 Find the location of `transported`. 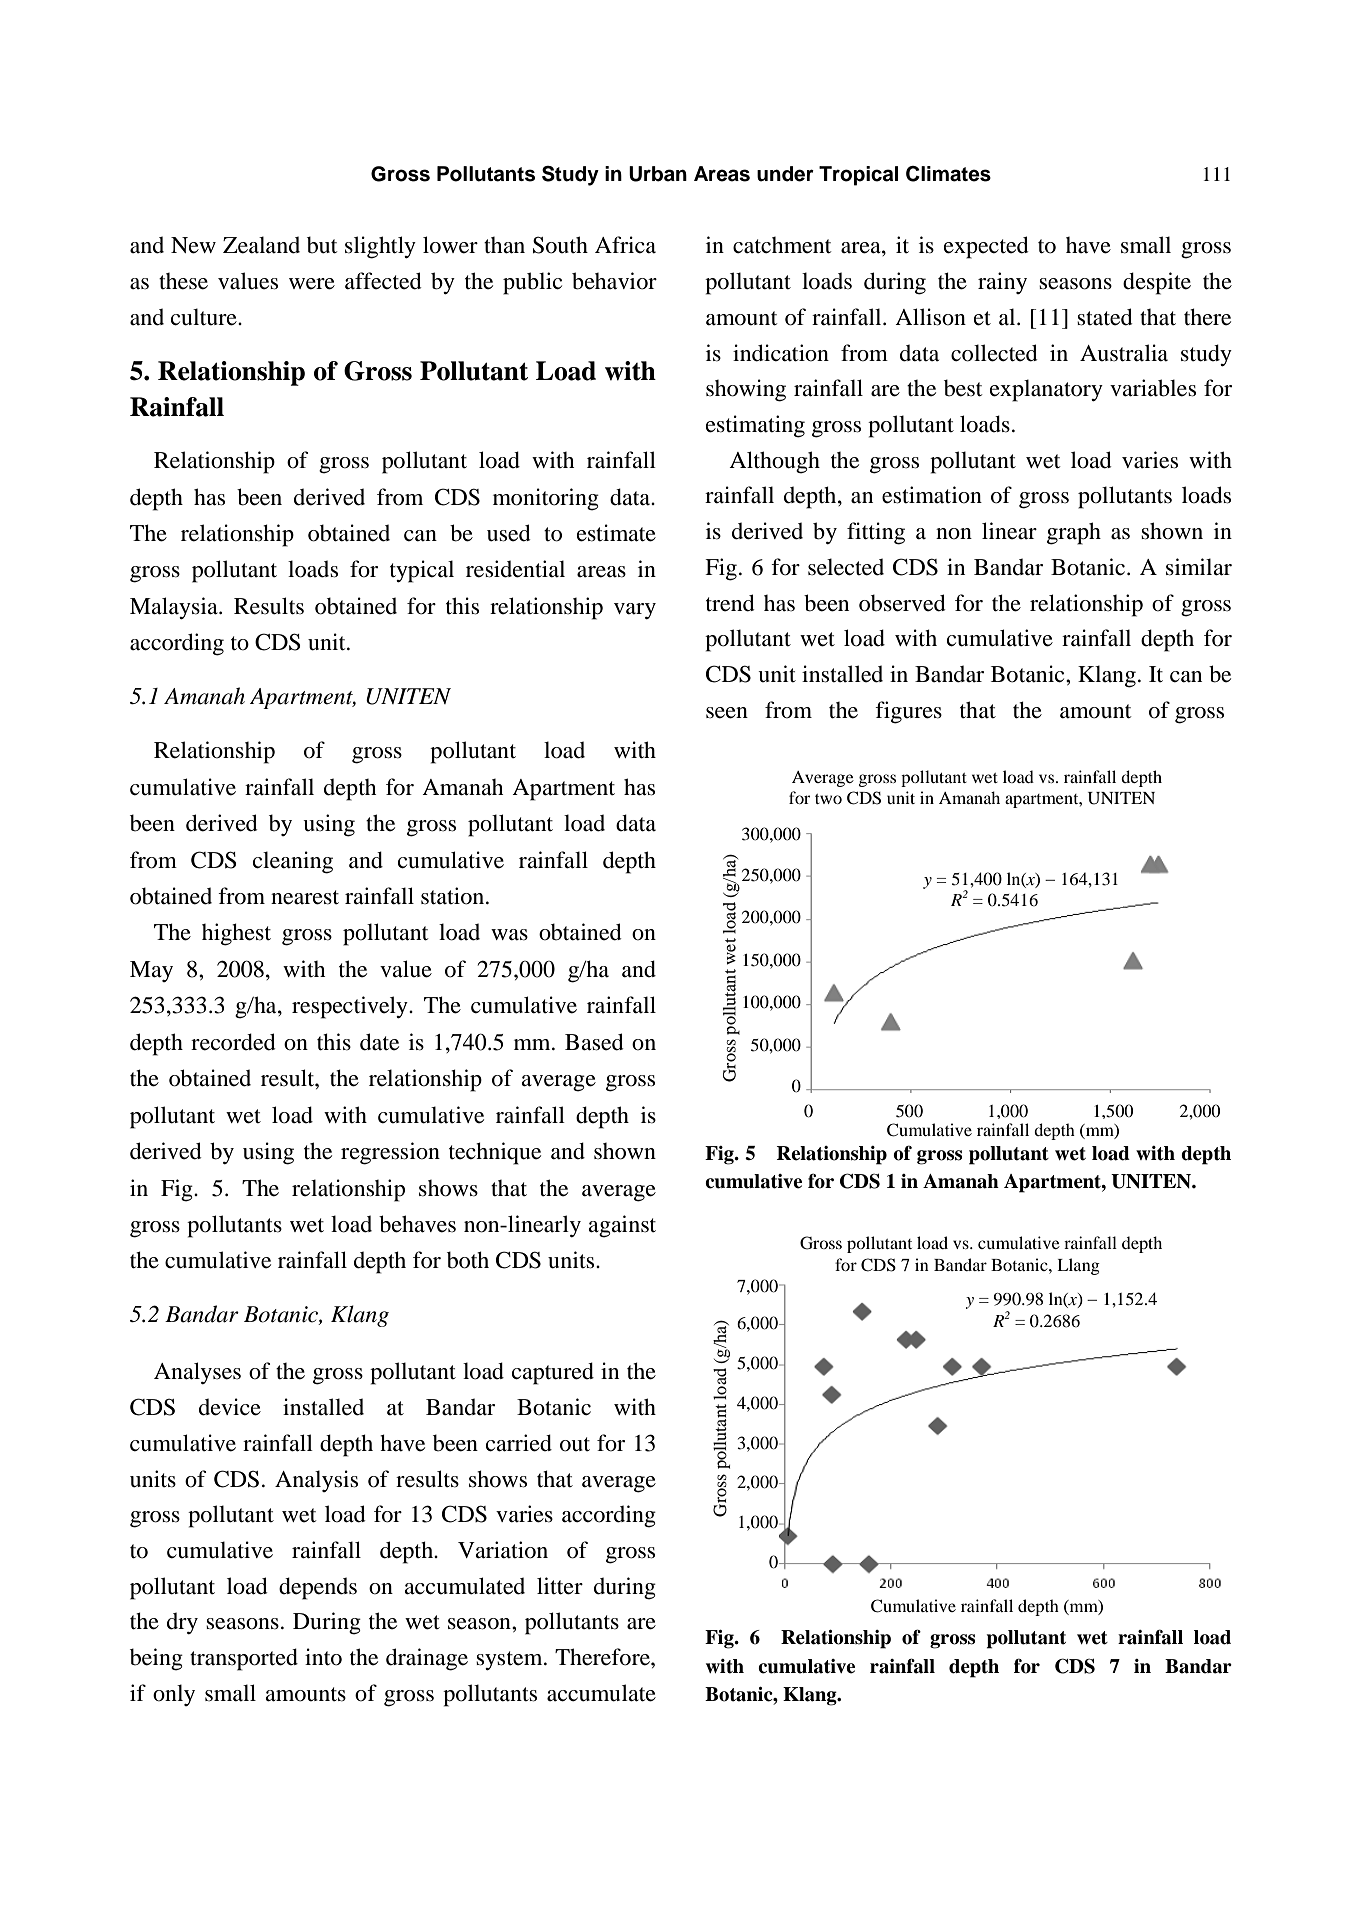

transported is located at coordinates (244, 1659).
